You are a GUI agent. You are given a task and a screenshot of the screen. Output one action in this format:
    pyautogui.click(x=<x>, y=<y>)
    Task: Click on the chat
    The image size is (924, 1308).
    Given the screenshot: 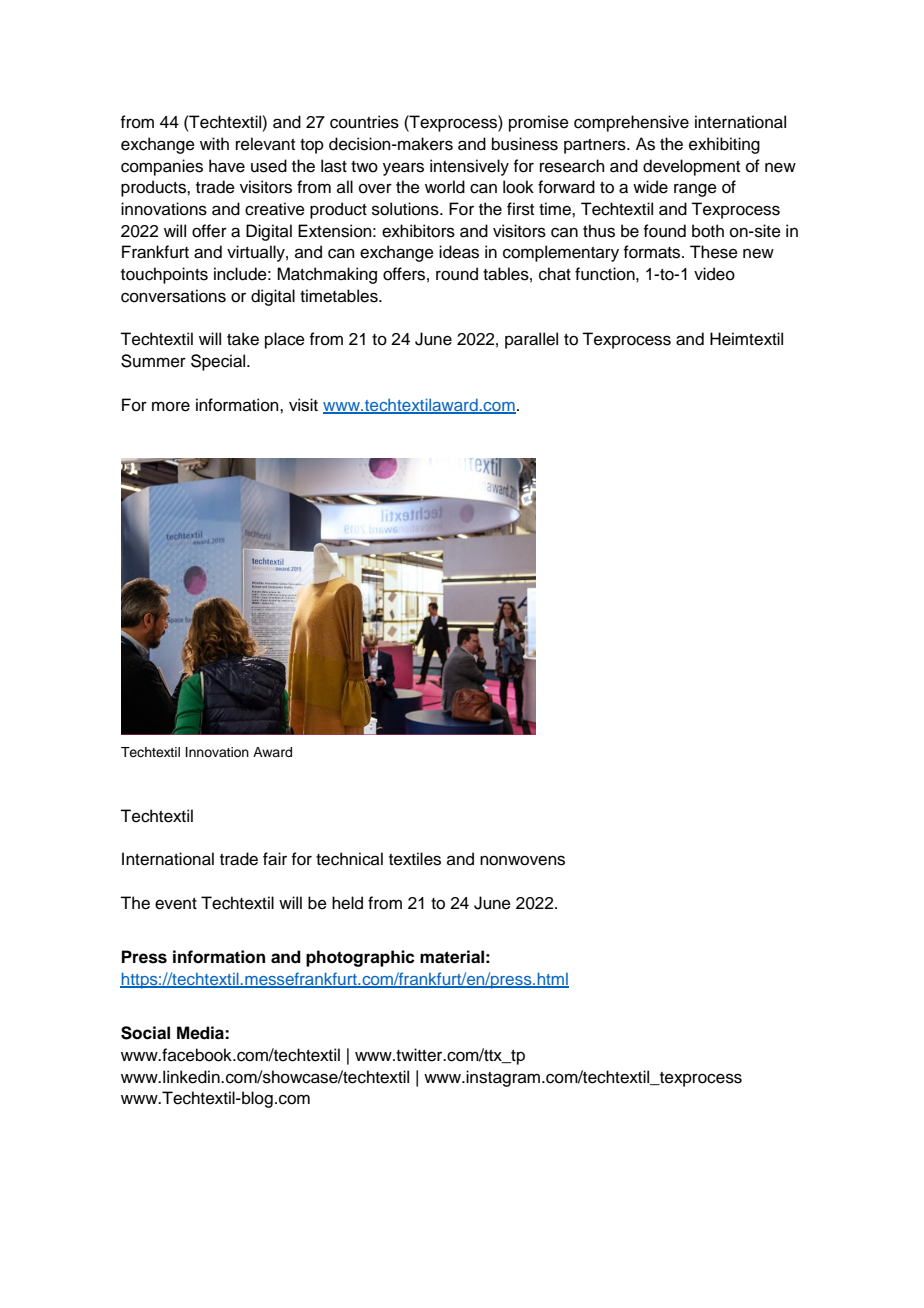 What is the action you would take?
    pyautogui.click(x=555, y=274)
